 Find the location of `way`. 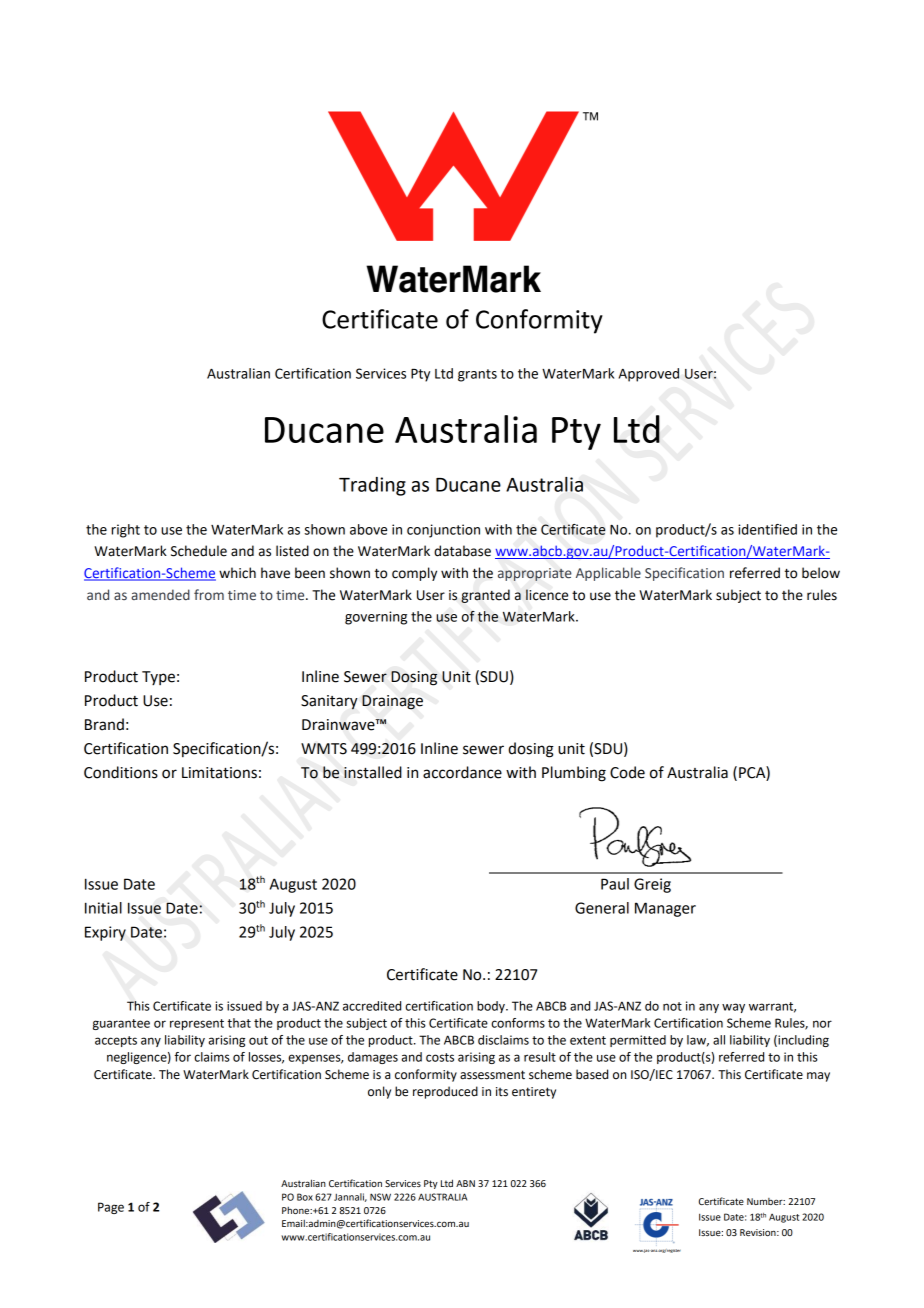

way is located at coordinates (733, 1008).
